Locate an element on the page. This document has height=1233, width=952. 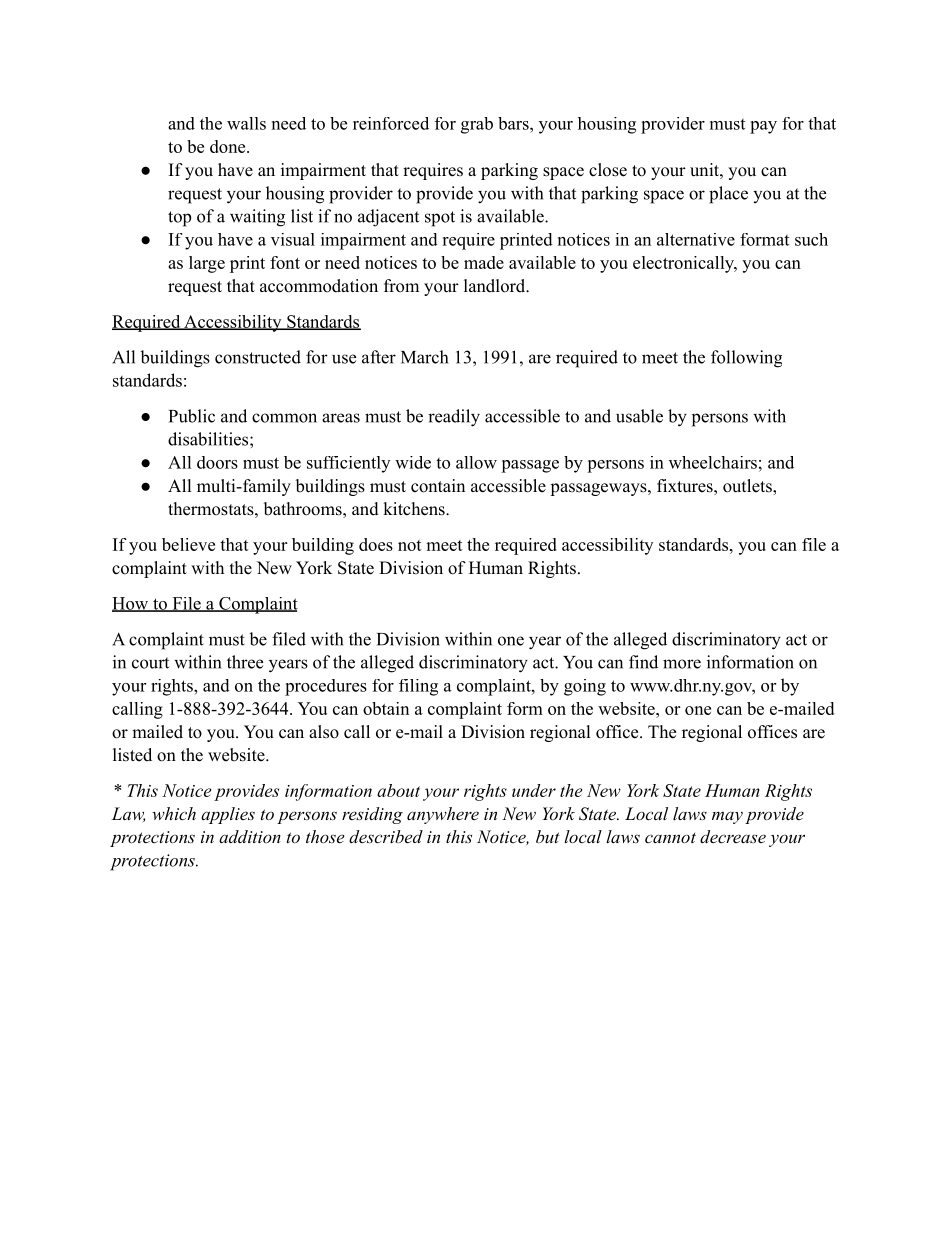
anywhere is located at coordinates (443, 815).
